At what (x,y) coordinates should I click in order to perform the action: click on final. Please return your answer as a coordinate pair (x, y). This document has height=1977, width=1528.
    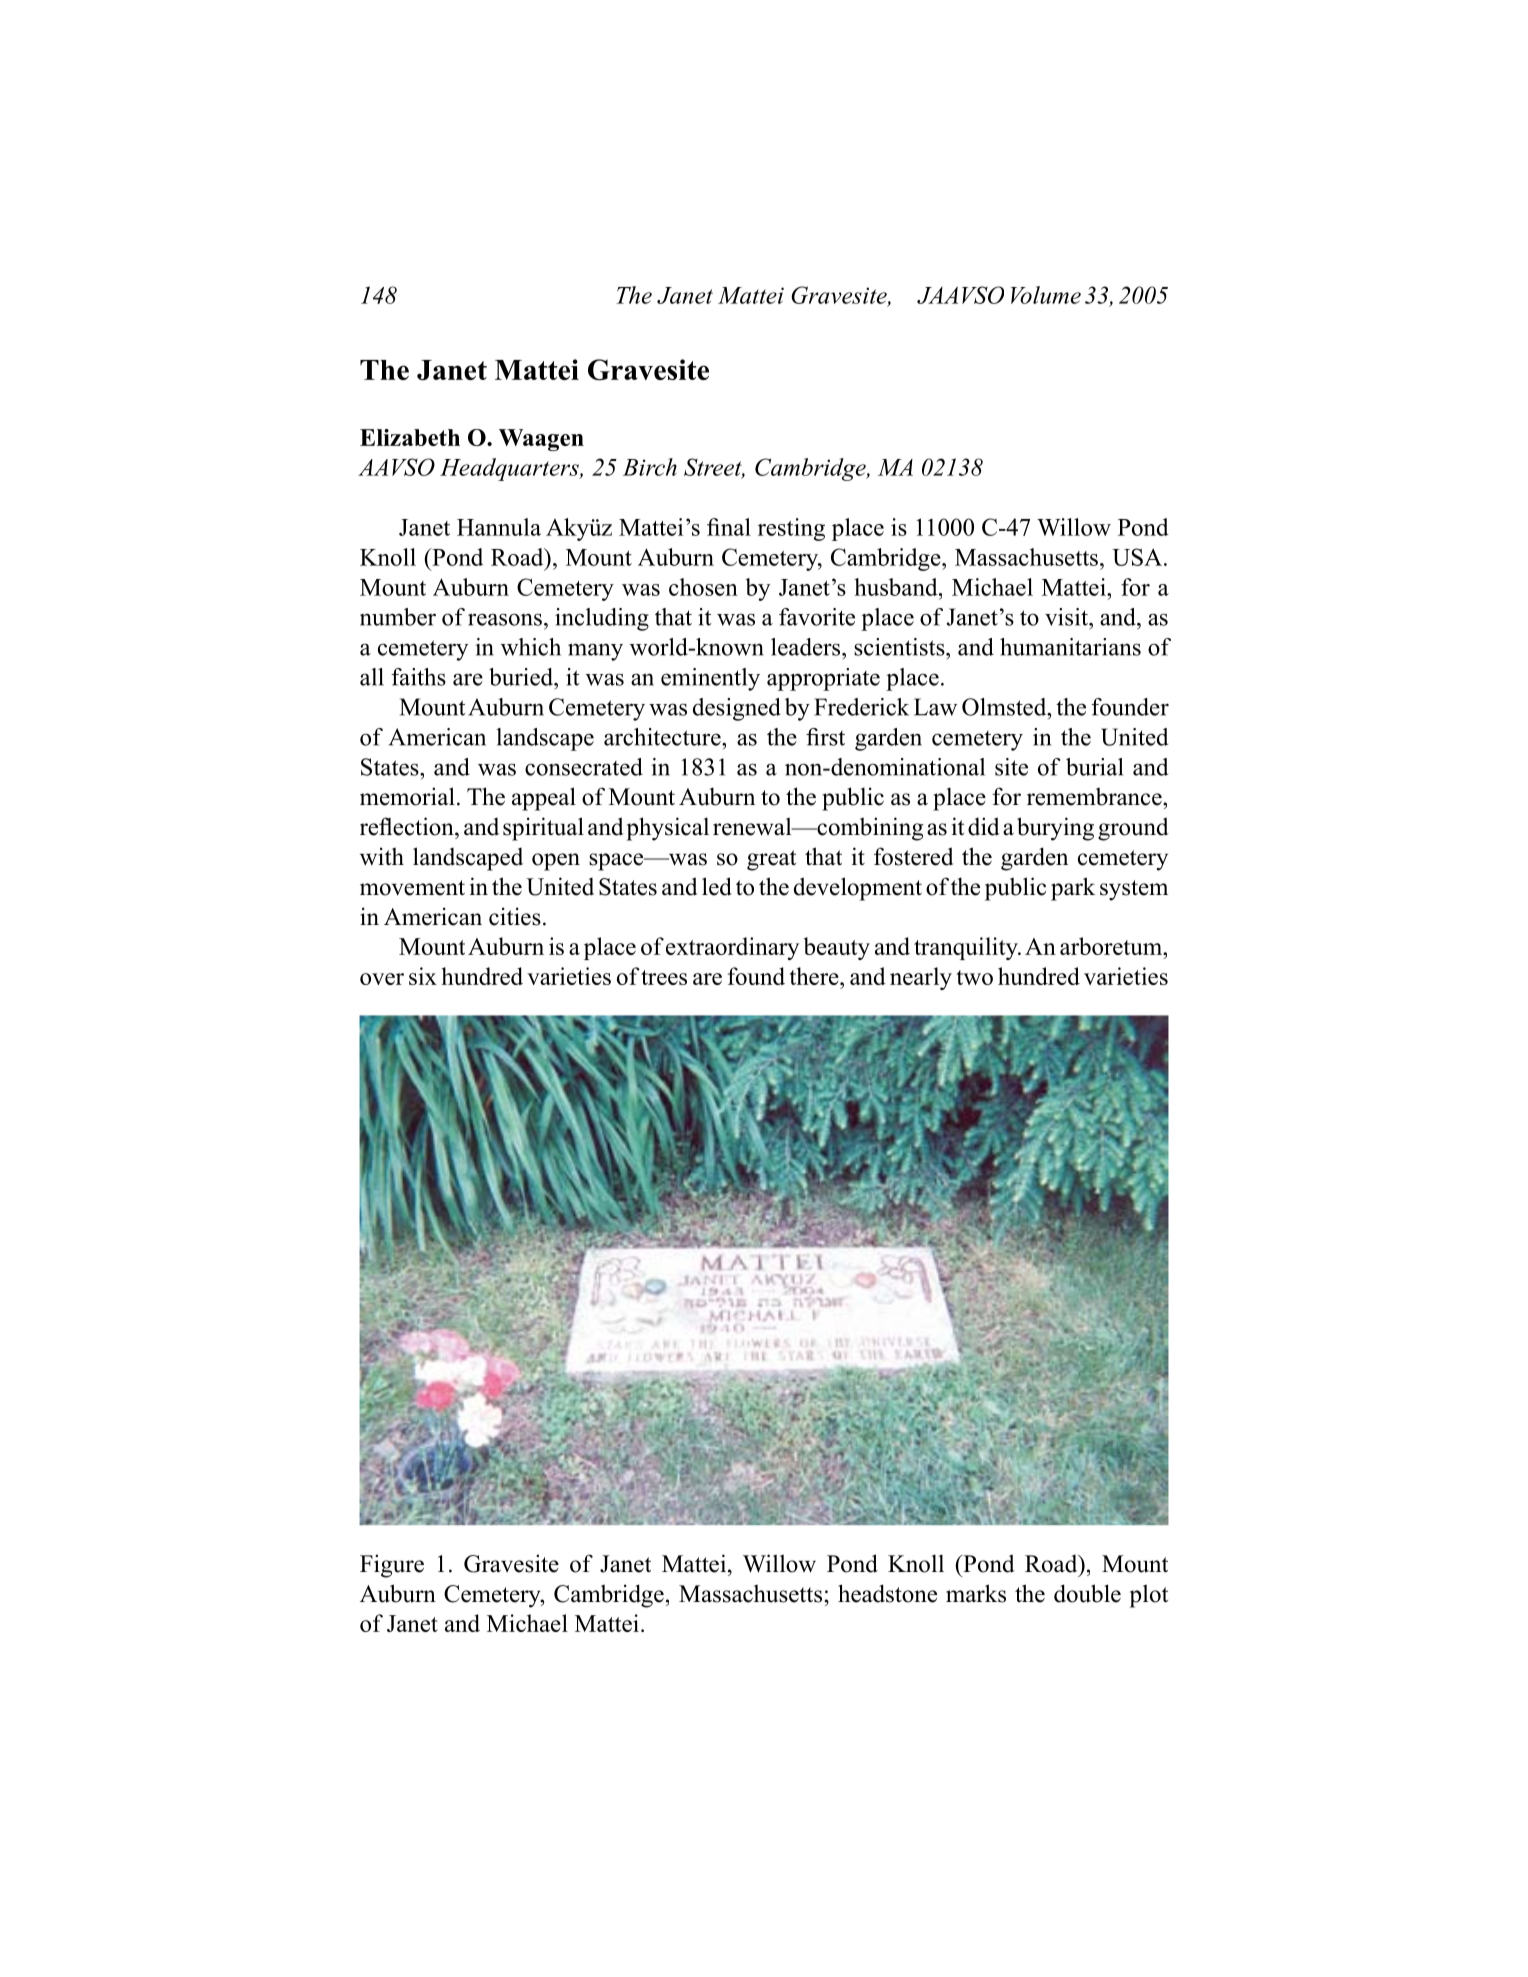
    Looking at the image, I should click on (729, 527).
